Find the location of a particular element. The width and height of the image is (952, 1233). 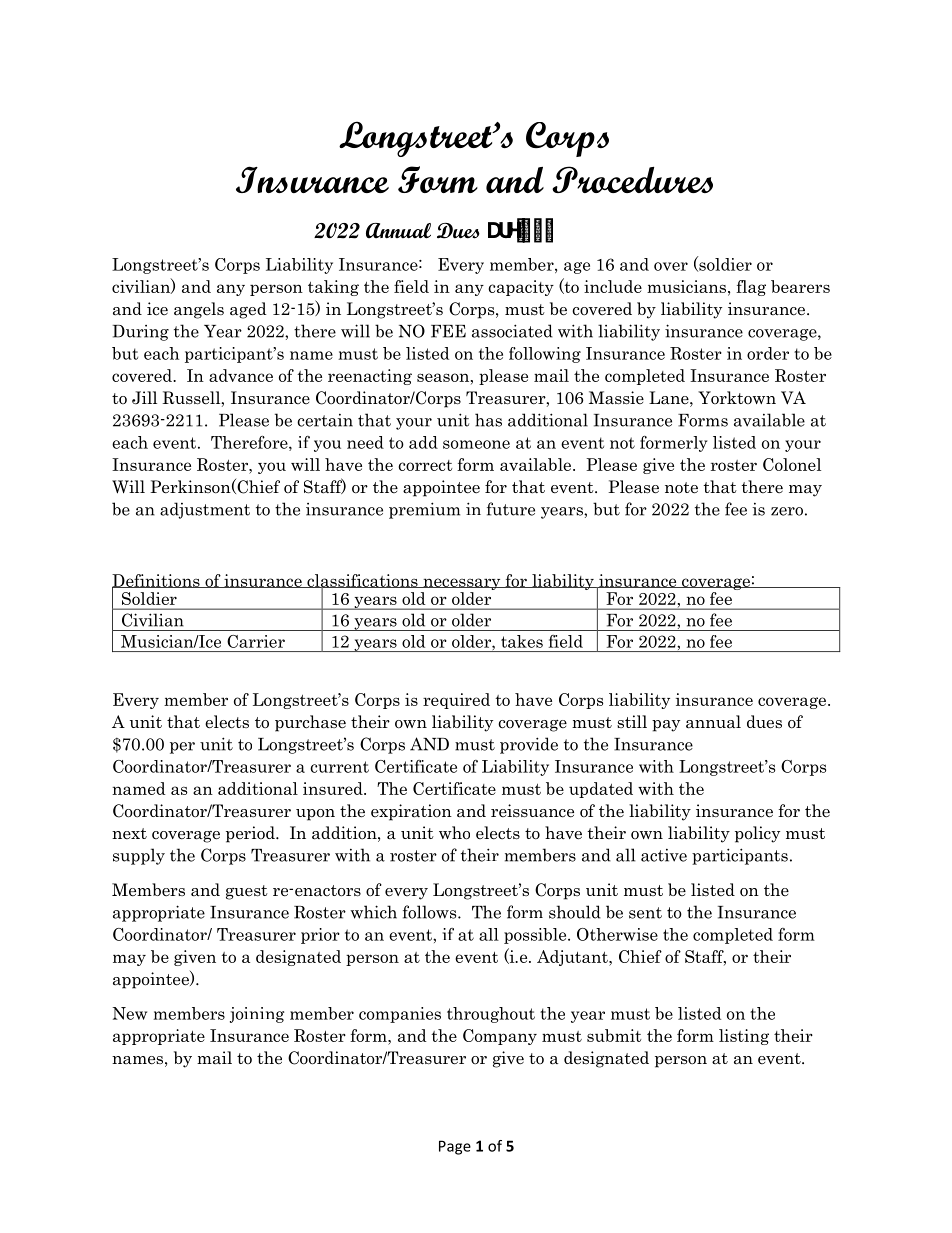

follows is located at coordinates (431, 912).
